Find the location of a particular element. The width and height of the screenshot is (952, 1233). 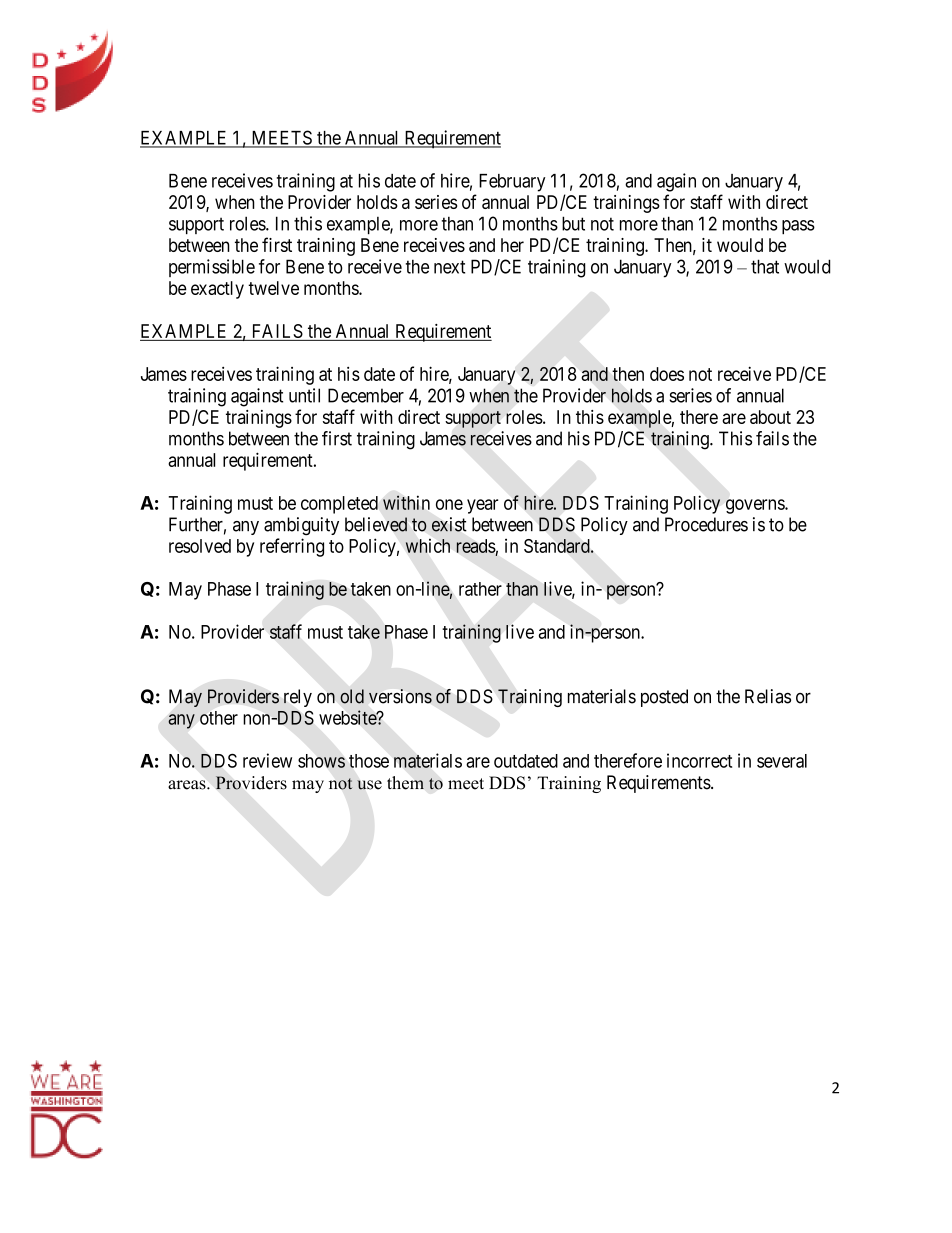

about is located at coordinates (770, 417).
